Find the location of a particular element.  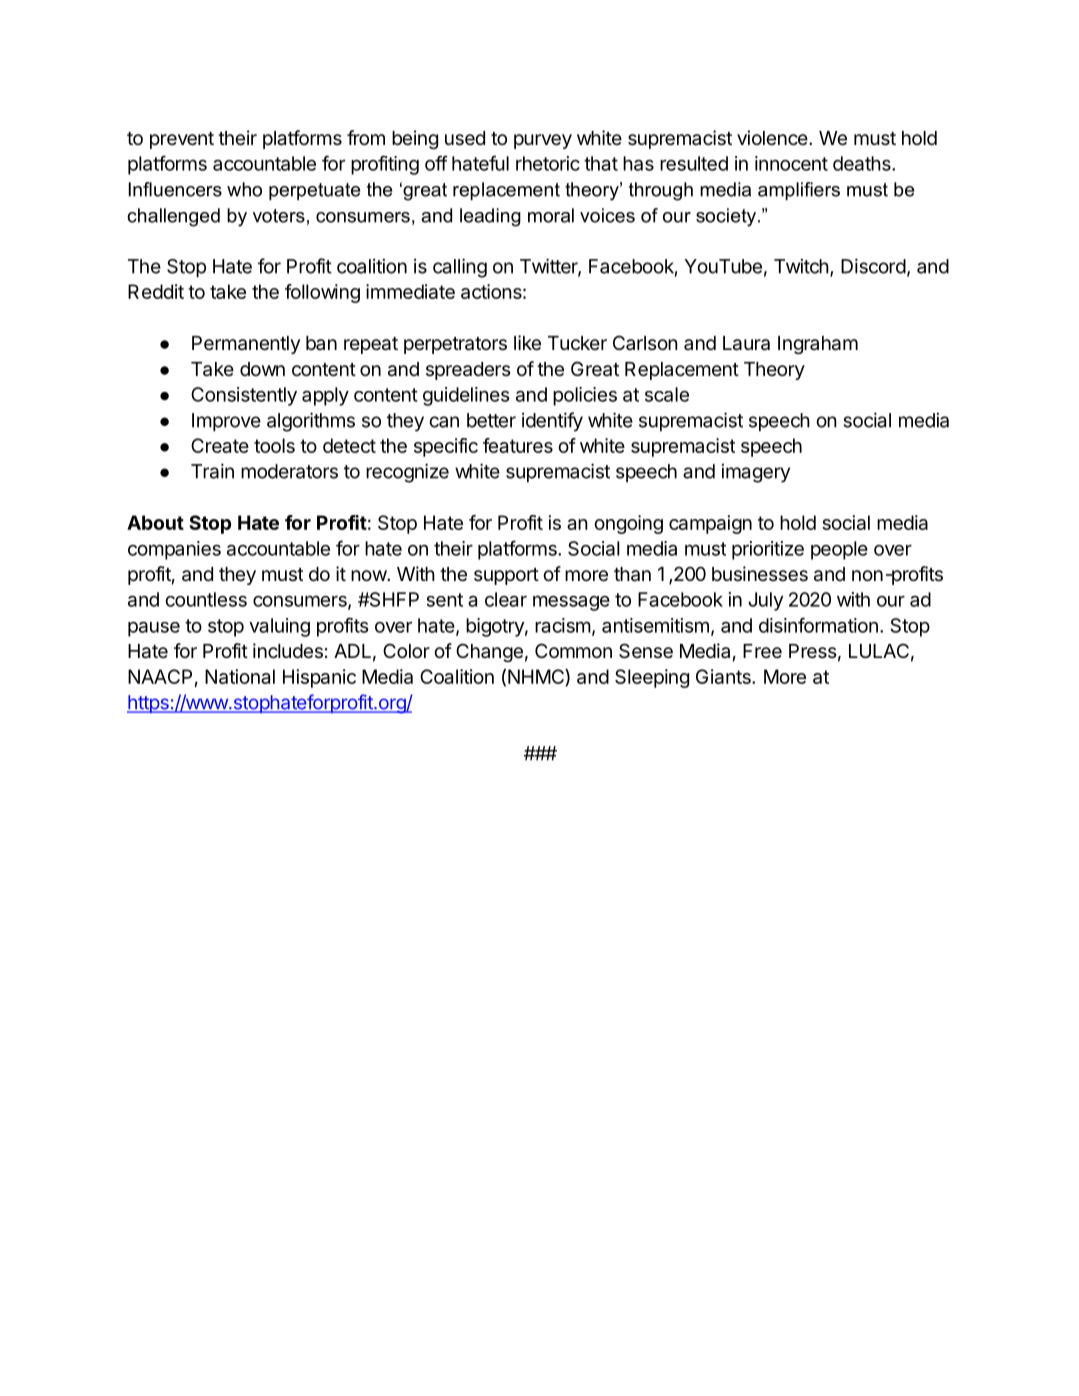

Permanently is located at coordinates (246, 345).
